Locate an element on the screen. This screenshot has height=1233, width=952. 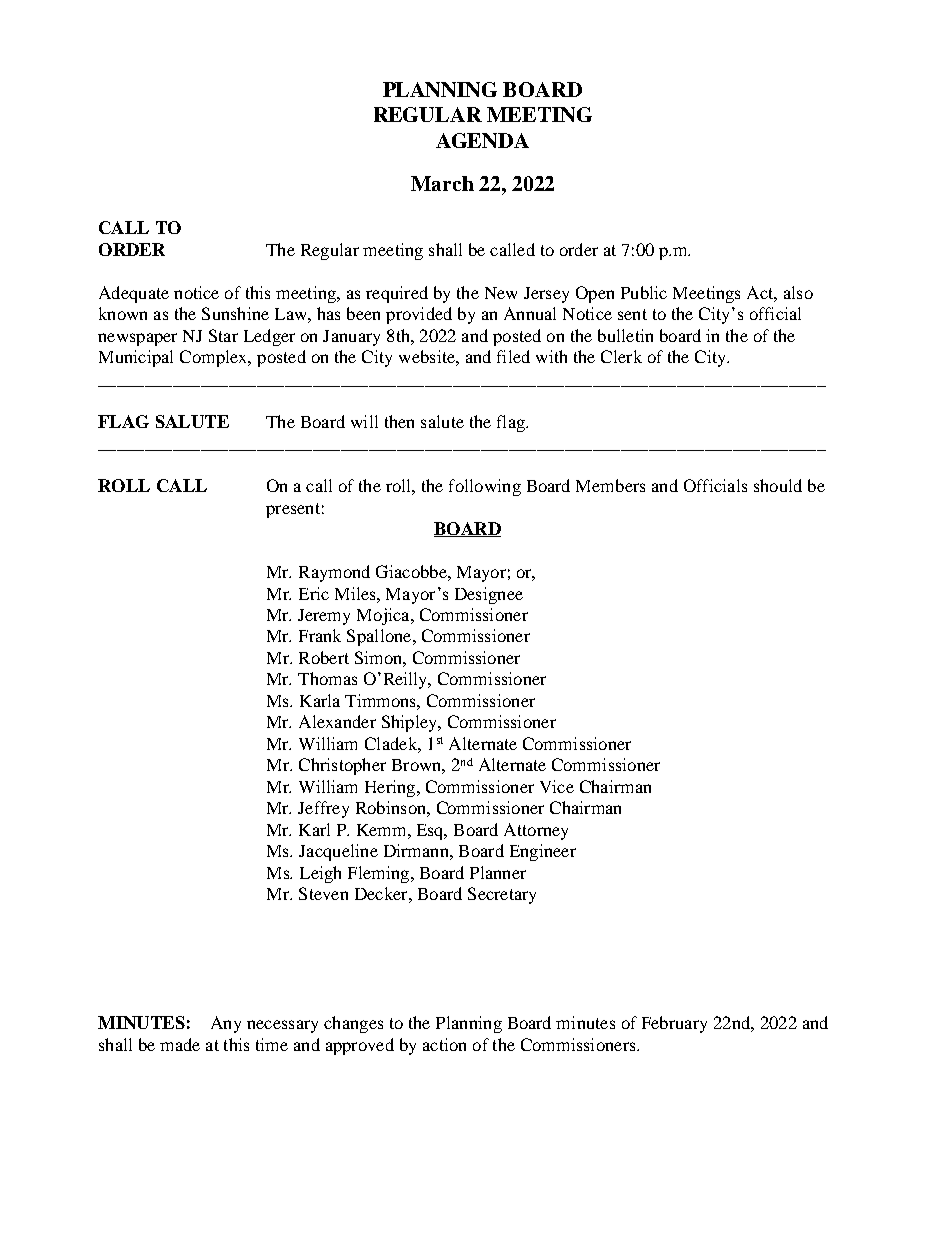
Public is located at coordinates (644, 292).
